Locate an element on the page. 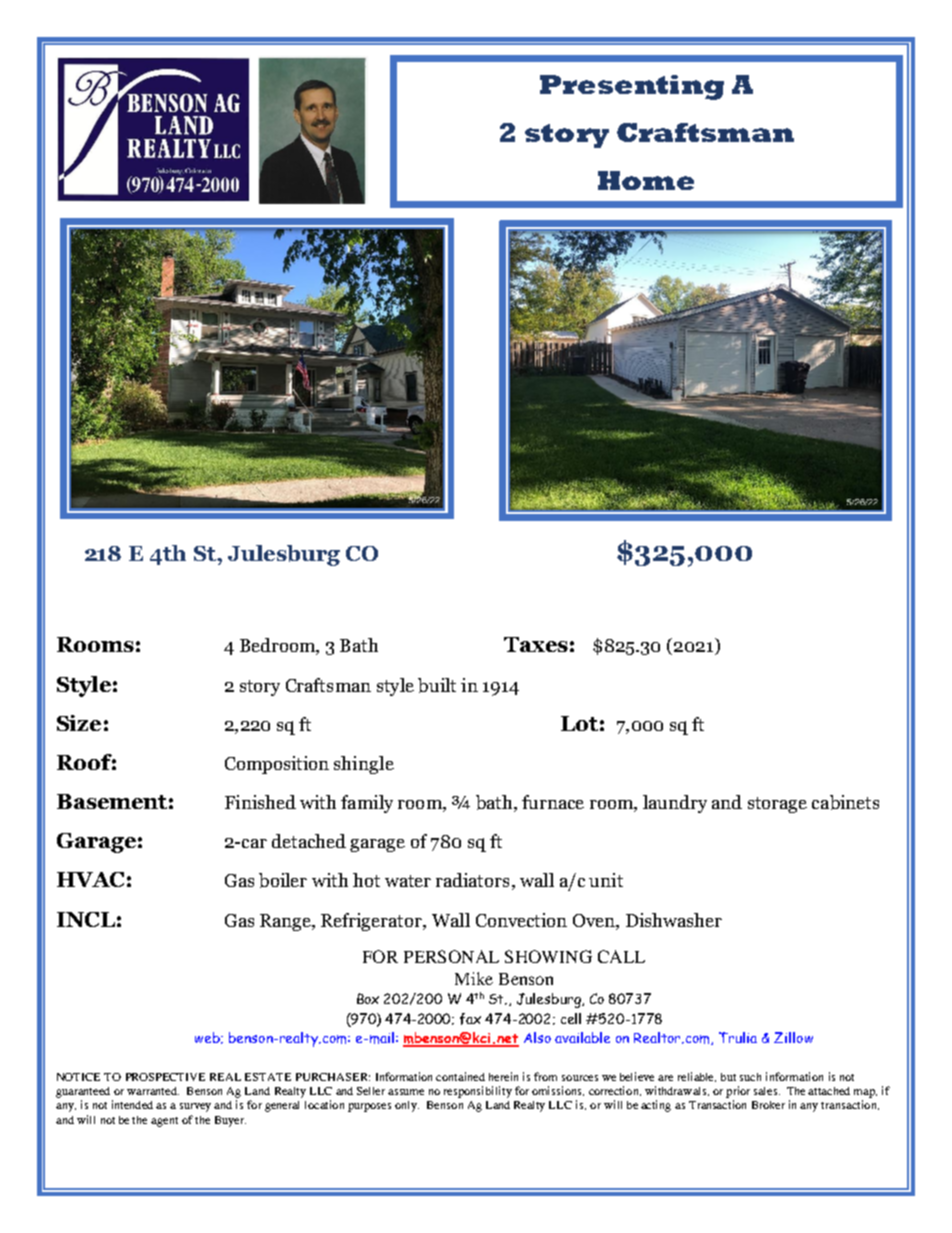 The width and height of the image is (952, 1233). responsibility is located at coordinates (478, 1092).
